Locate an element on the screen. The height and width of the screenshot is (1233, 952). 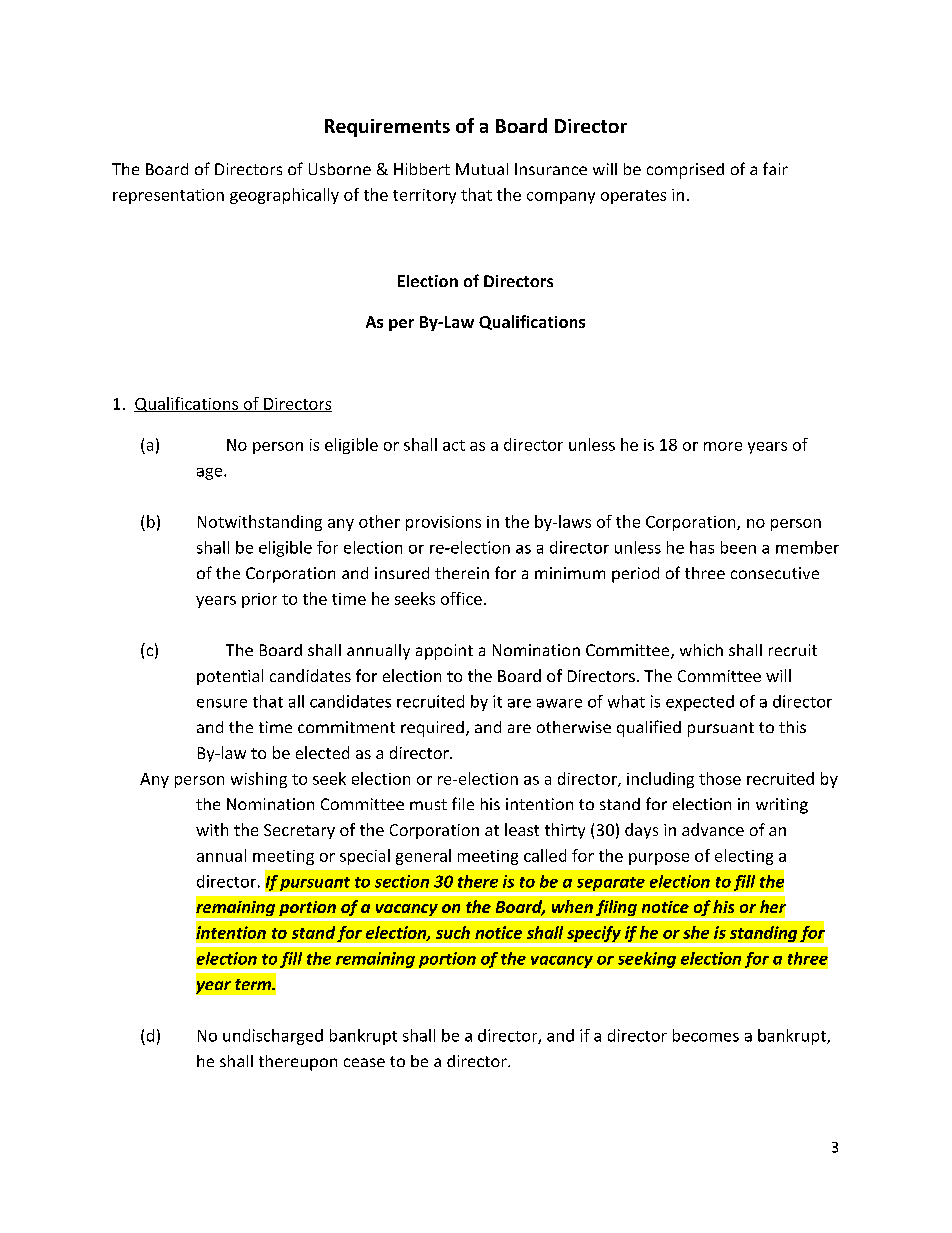
act is located at coordinates (454, 445).
